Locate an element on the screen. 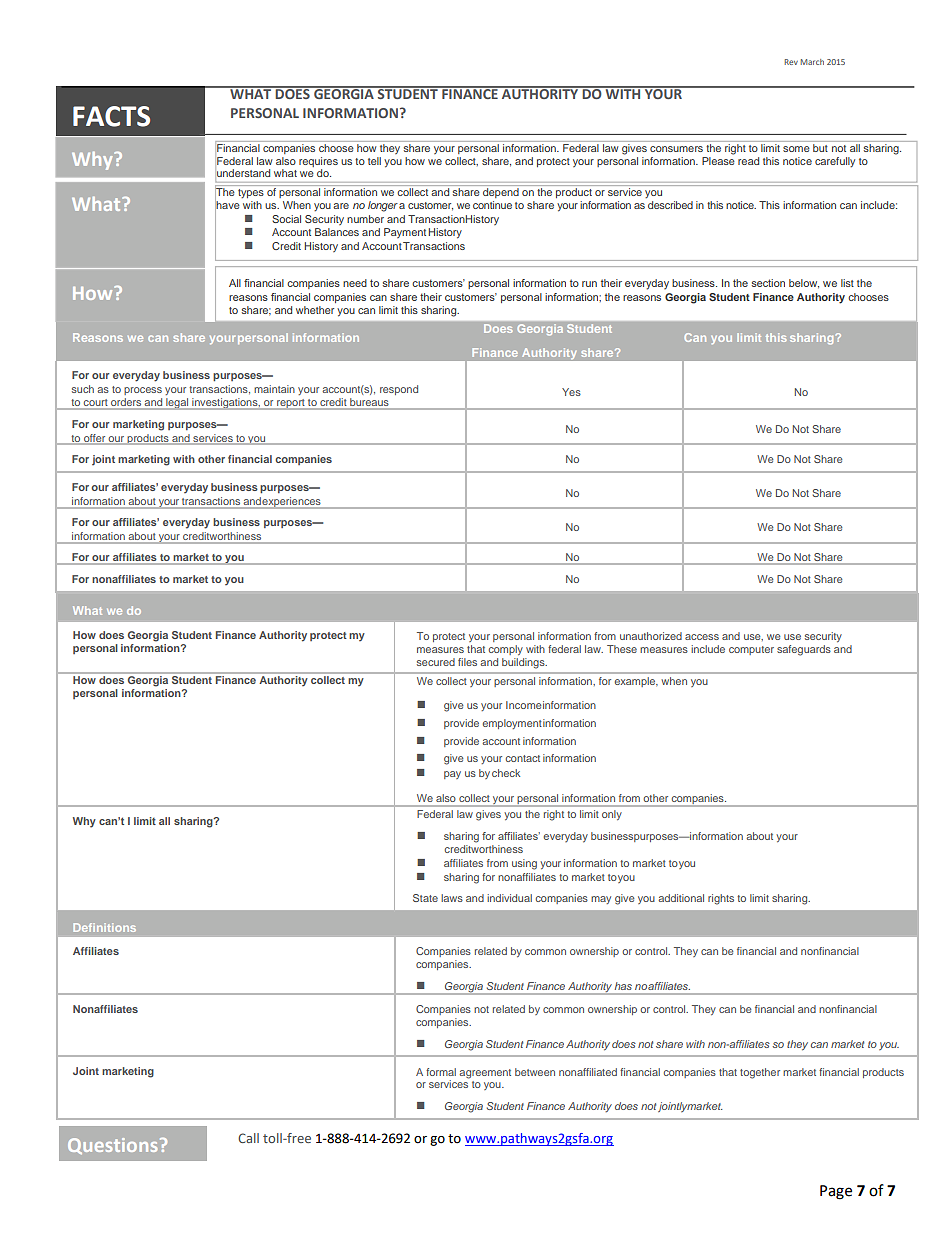 This screenshot has height=1233, width=952. Definitions is located at coordinates (104, 927).
